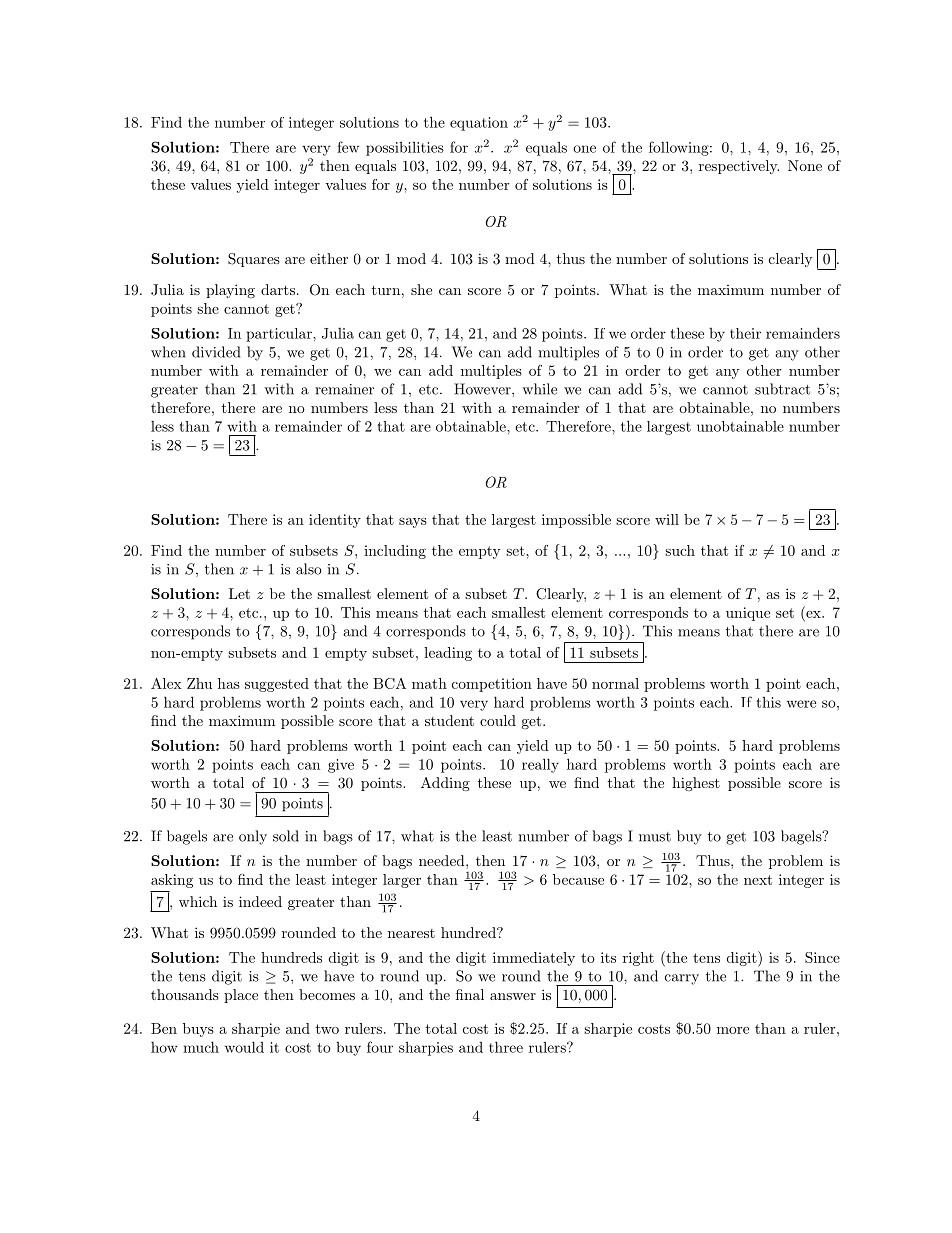 This screenshot has height=1233, width=952. What do you see at coordinates (748, 614) in the screenshot?
I see `unique` at bounding box center [748, 614].
